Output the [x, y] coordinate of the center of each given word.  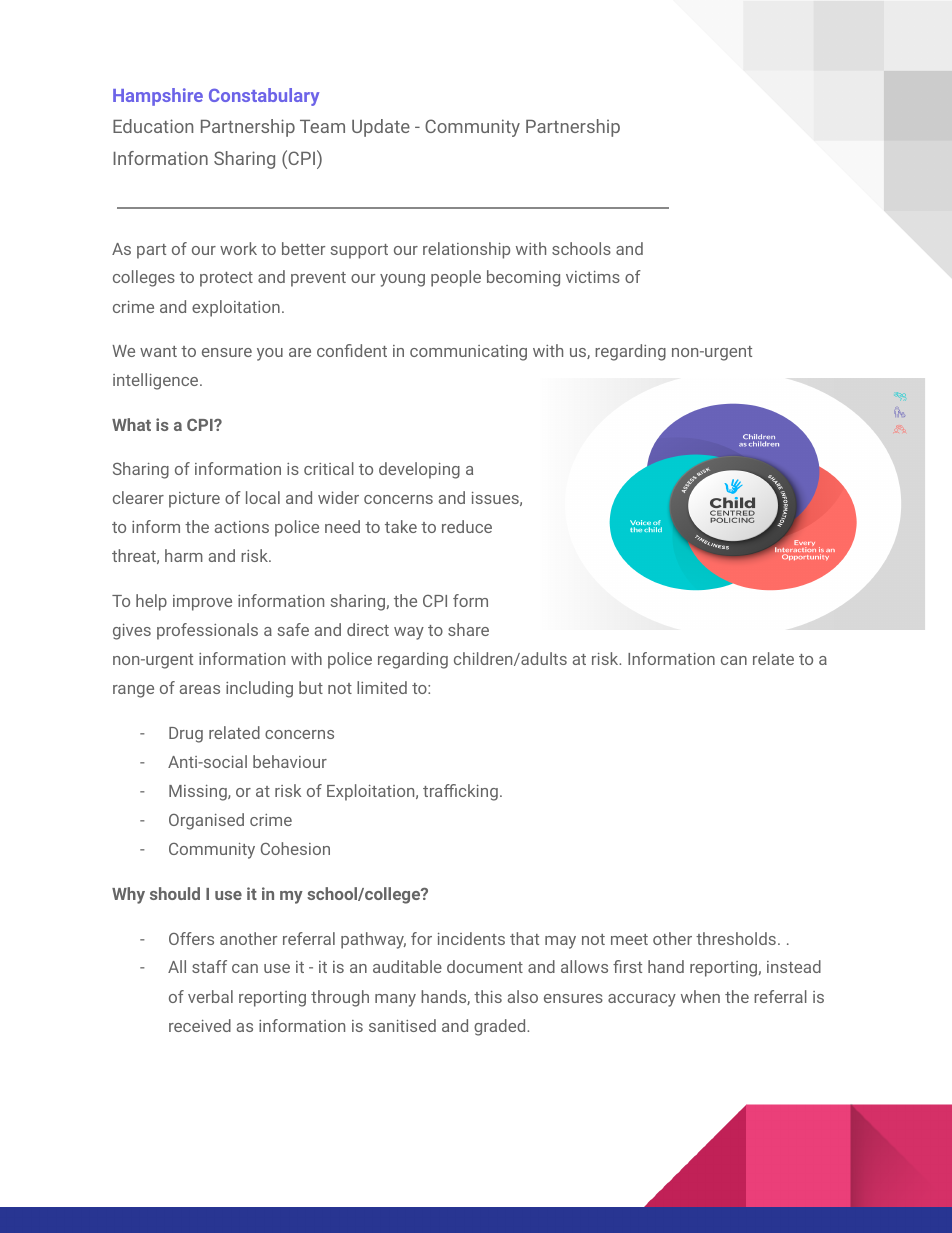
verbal [210, 996]
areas [200, 689]
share [468, 629]
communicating [468, 353]
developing [419, 470]
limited [382, 687]
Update [381, 128]
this [488, 996]
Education [153, 126]
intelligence [157, 381]
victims [593, 277]
